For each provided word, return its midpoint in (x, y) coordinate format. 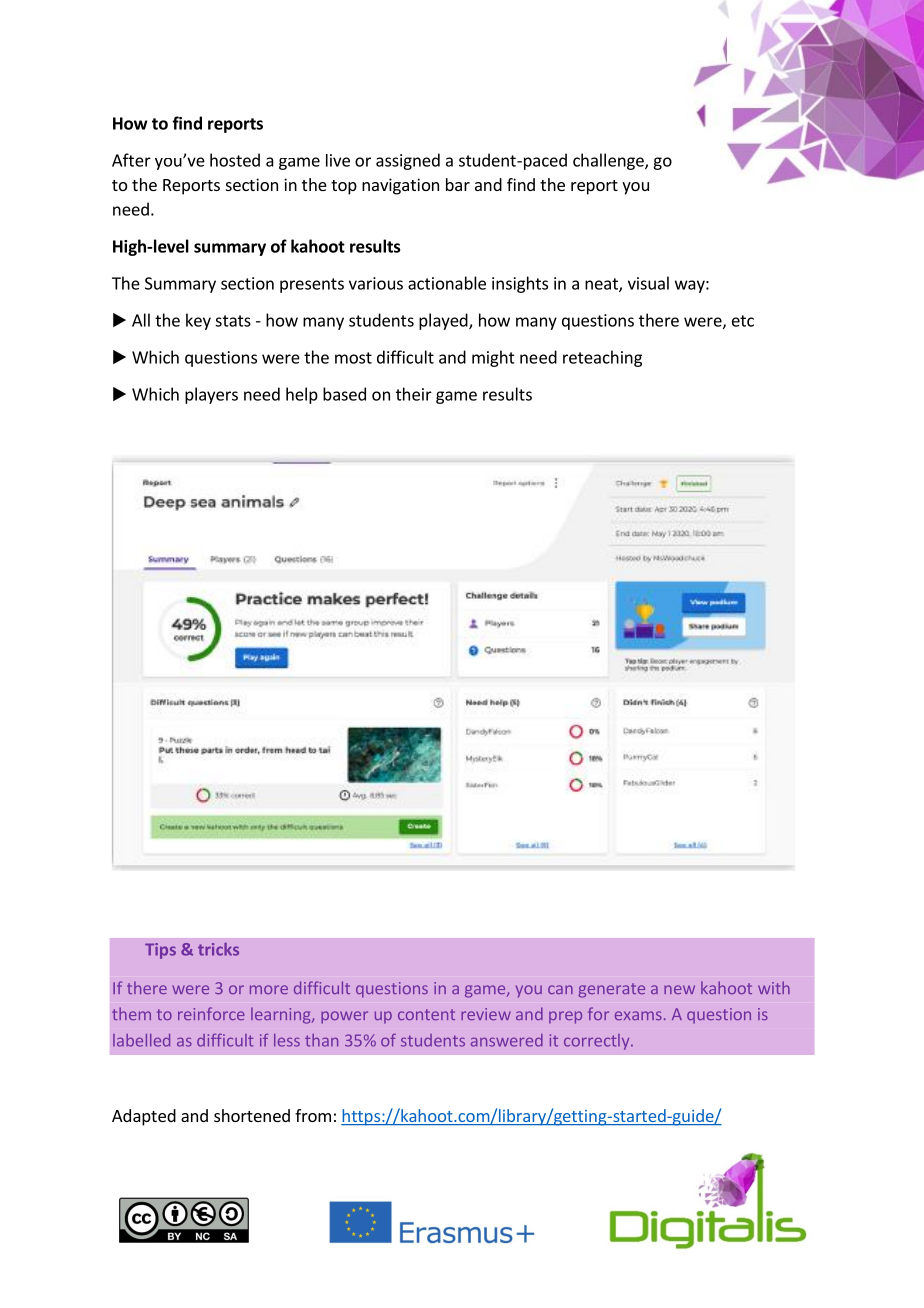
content (426, 1014)
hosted (235, 160)
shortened (252, 1115)
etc (743, 321)
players (211, 395)
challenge (609, 161)
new (679, 989)
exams (638, 1015)
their (414, 394)
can (560, 989)
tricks (218, 949)
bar (458, 184)
